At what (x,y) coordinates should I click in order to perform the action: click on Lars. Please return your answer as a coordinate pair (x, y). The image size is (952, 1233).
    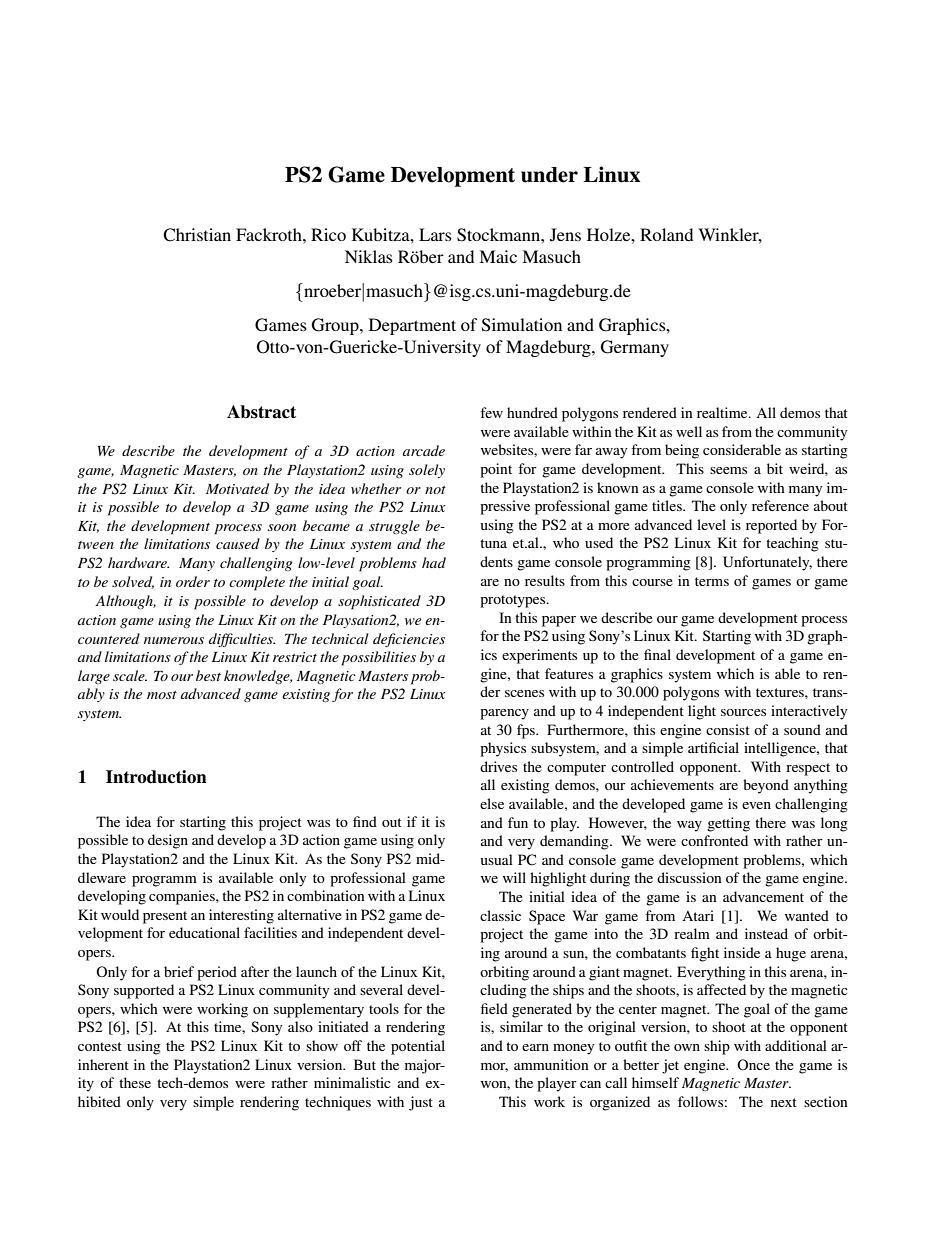
    Looking at the image, I should click on (435, 234).
